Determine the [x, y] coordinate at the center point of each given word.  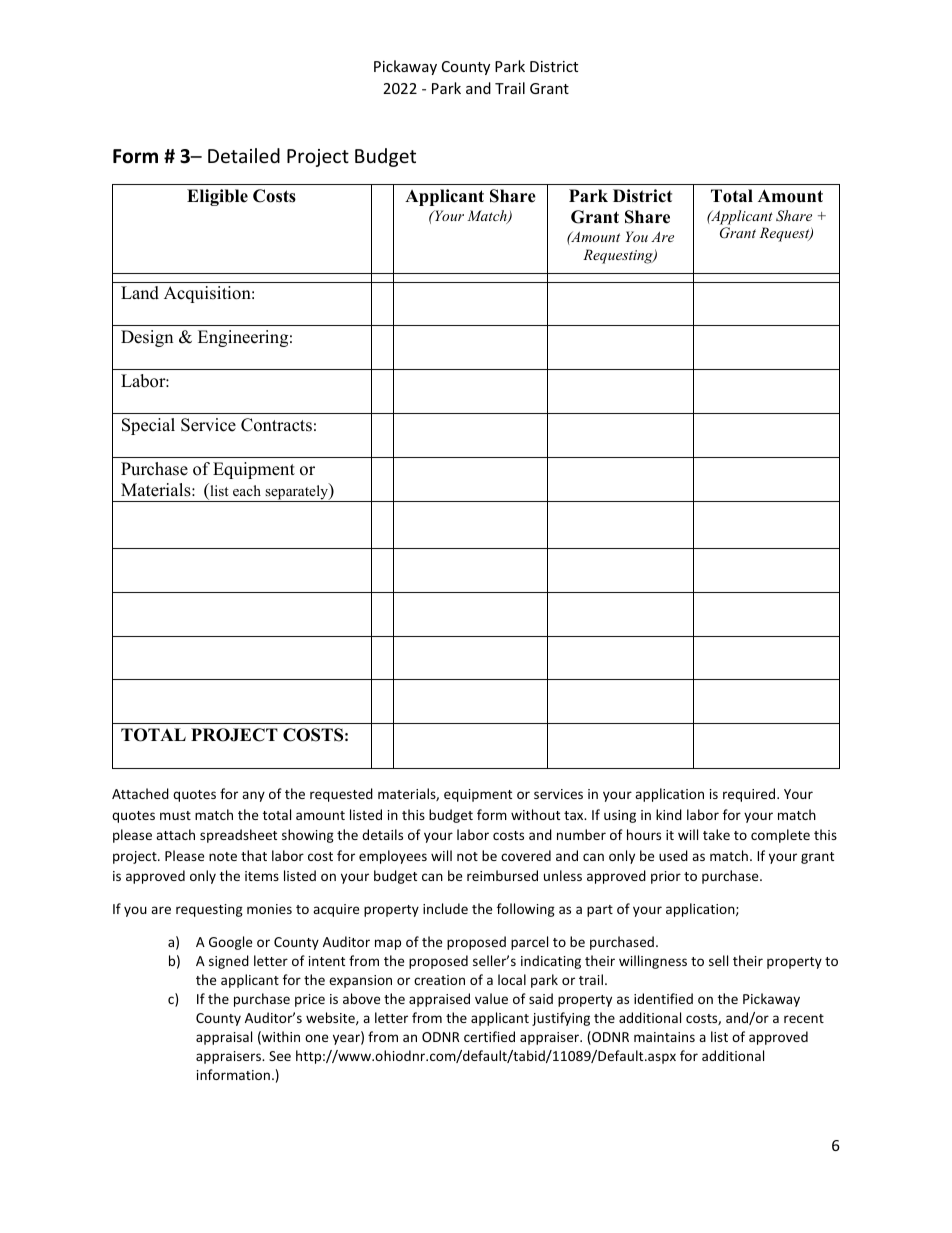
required [750, 795]
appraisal [224, 1038]
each [247, 490]
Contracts [276, 425]
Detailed [244, 155]
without [535, 814]
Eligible [217, 197]
